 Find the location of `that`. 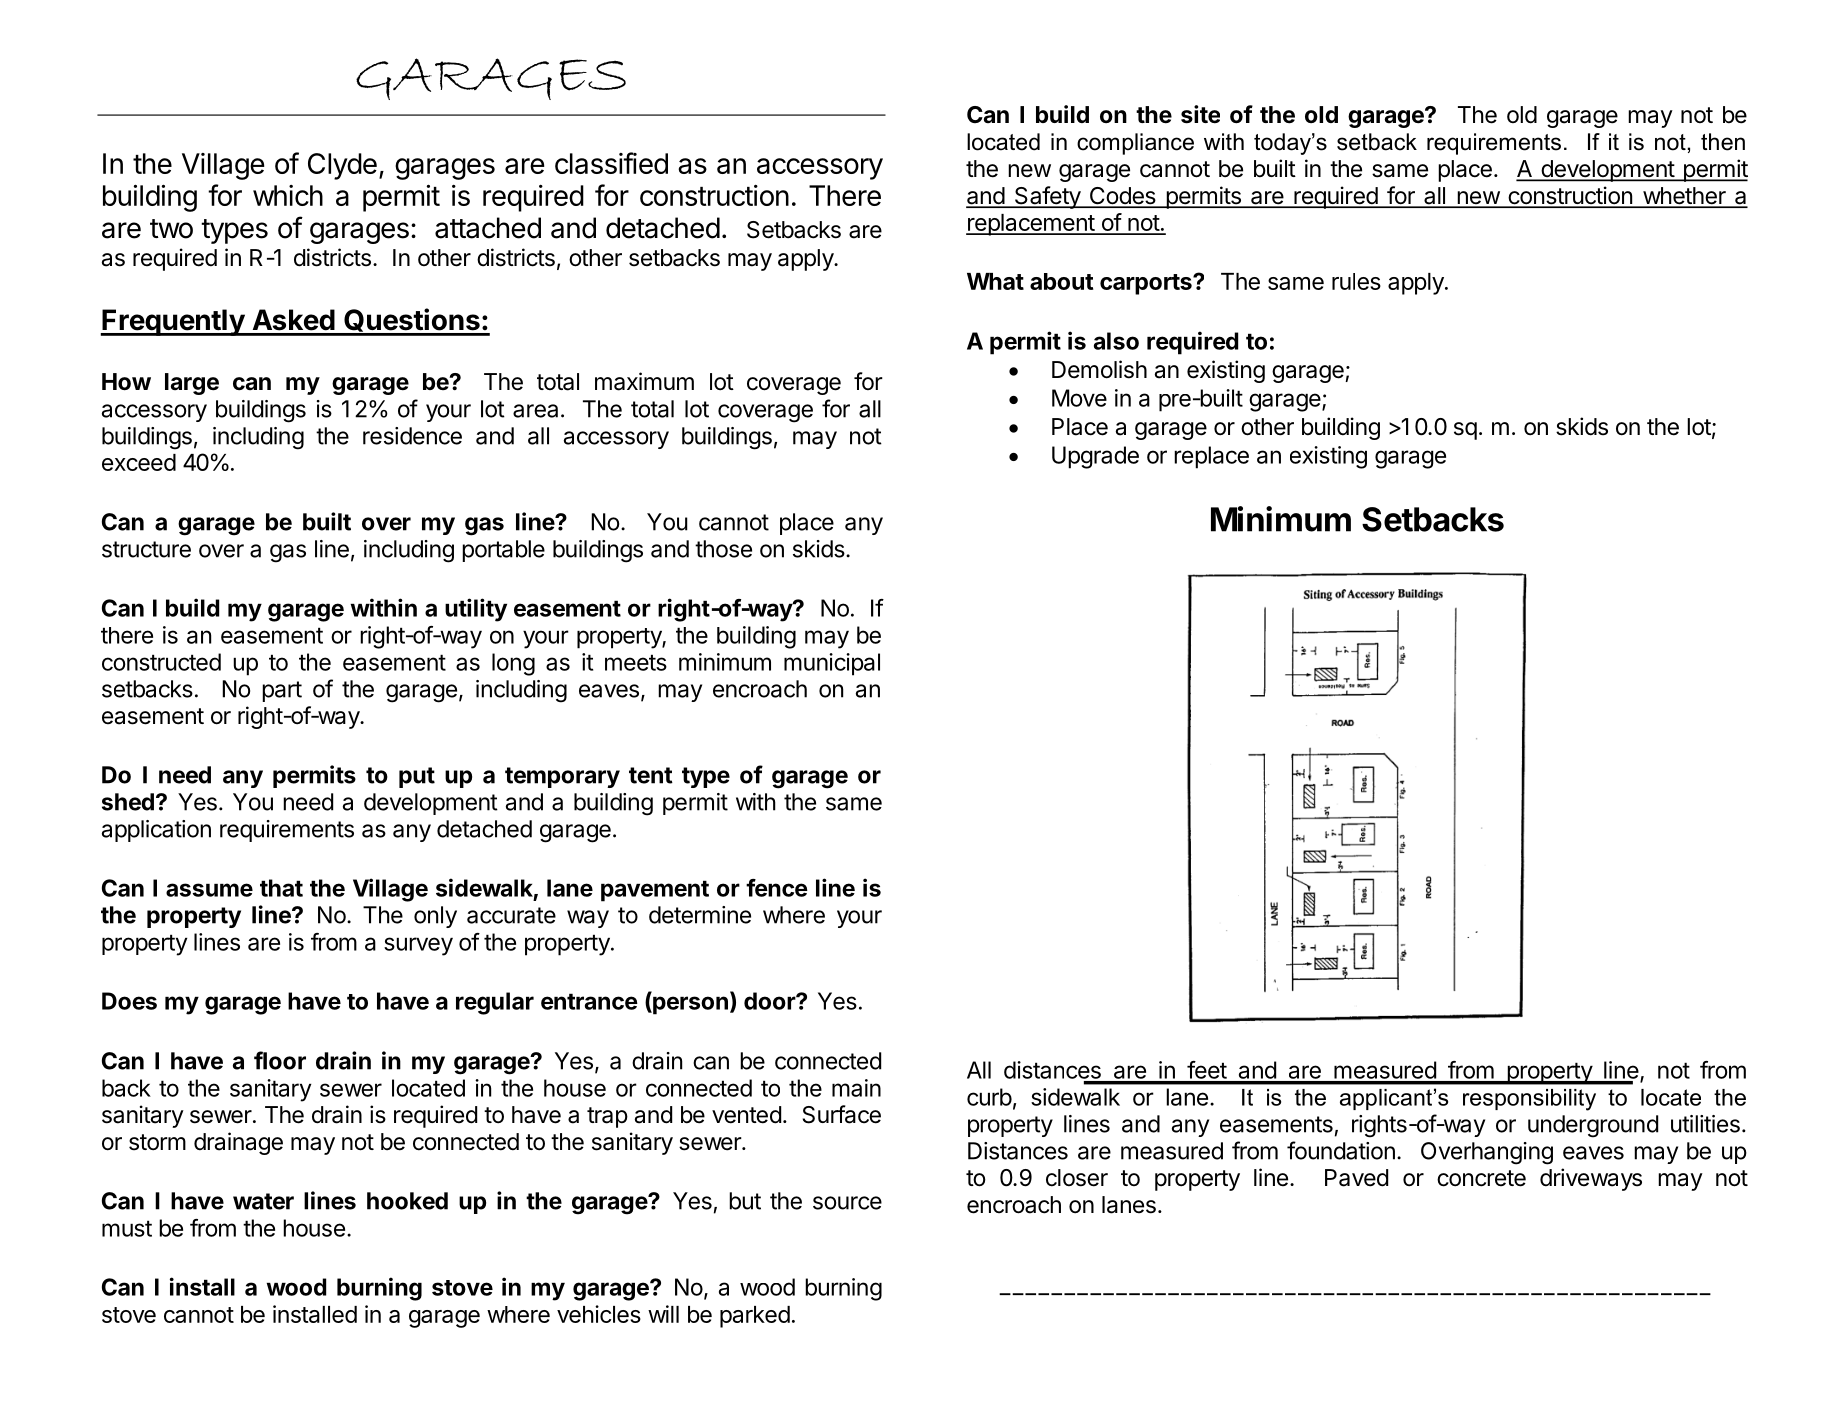

that is located at coordinates (281, 888).
